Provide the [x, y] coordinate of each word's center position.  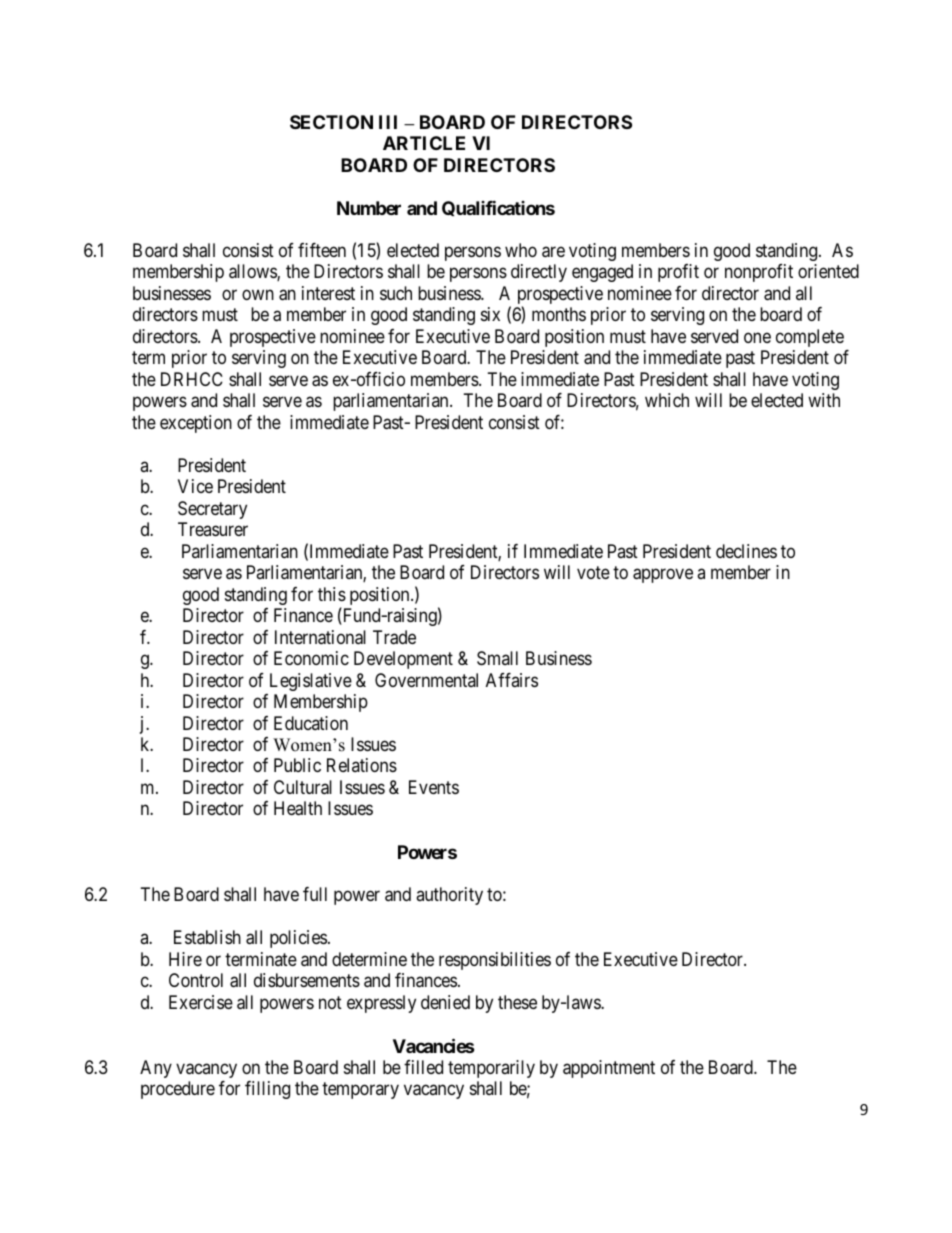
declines [746, 551]
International [320, 637]
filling [267, 1090]
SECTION [331, 122]
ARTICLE [424, 143]
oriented [828, 271]
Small [497, 658]
